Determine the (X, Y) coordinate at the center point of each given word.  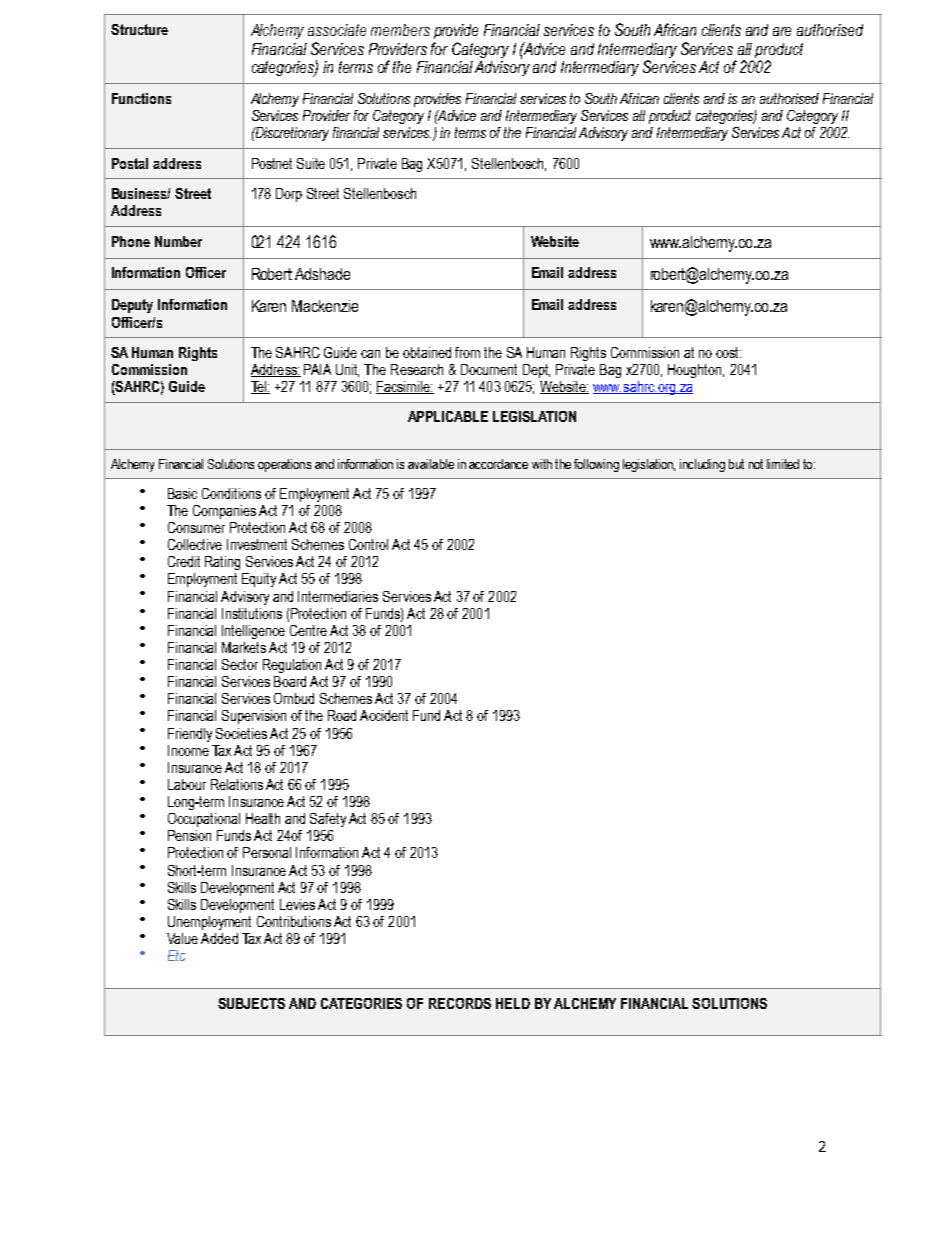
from (467, 352)
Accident (384, 715)
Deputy (132, 306)
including (702, 465)
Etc (176, 955)
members (400, 30)
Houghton (696, 371)
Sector (240, 664)
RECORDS (460, 1003)
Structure (139, 29)
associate (337, 30)
